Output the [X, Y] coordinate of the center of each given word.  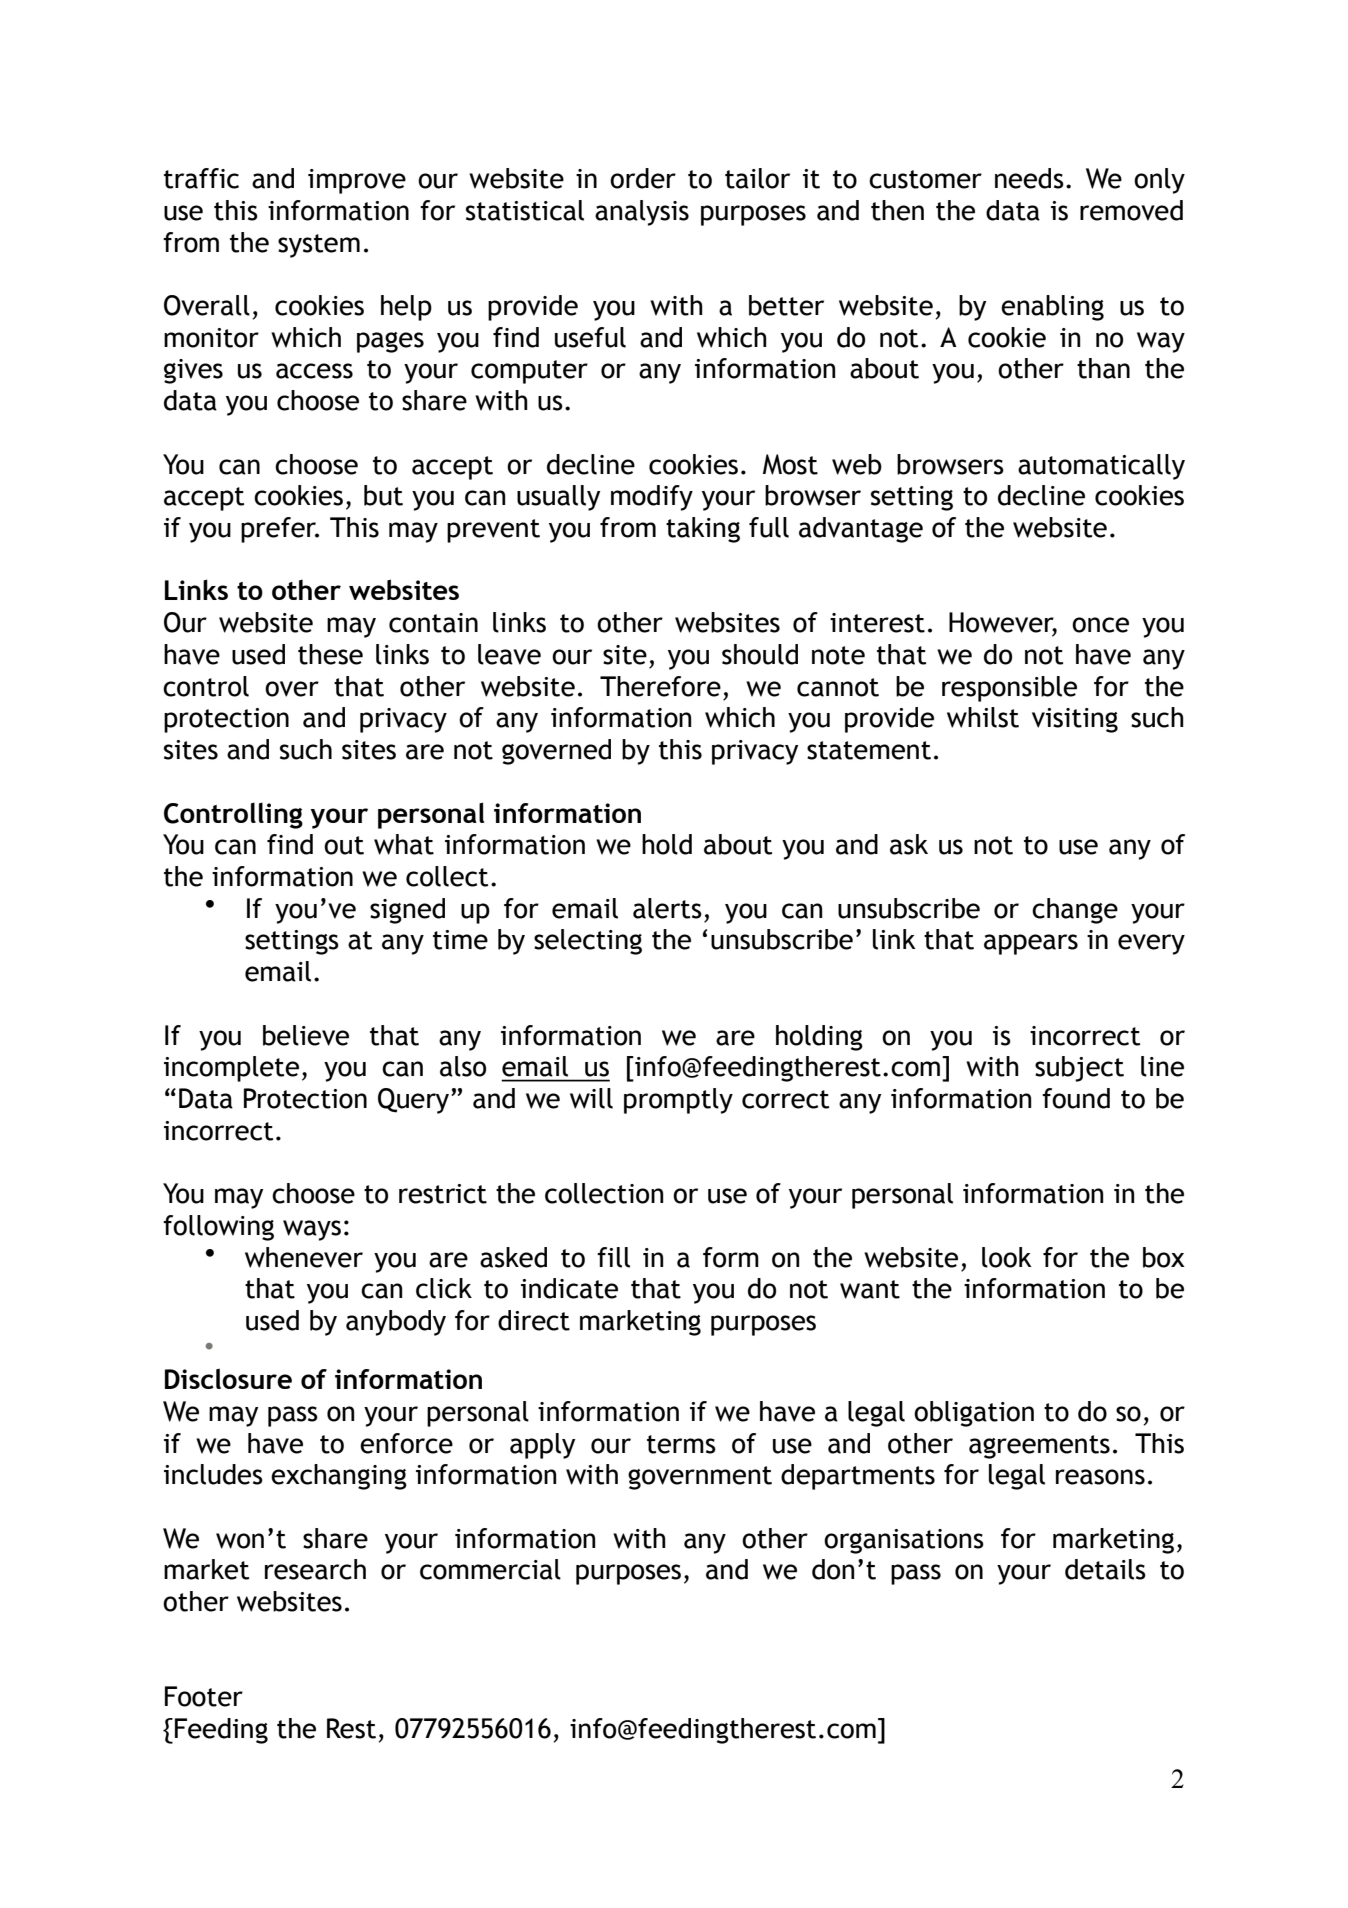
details [1105, 1569]
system [319, 246]
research [315, 1569]
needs [1029, 178]
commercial [490, 1569]
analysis [642, 213]
